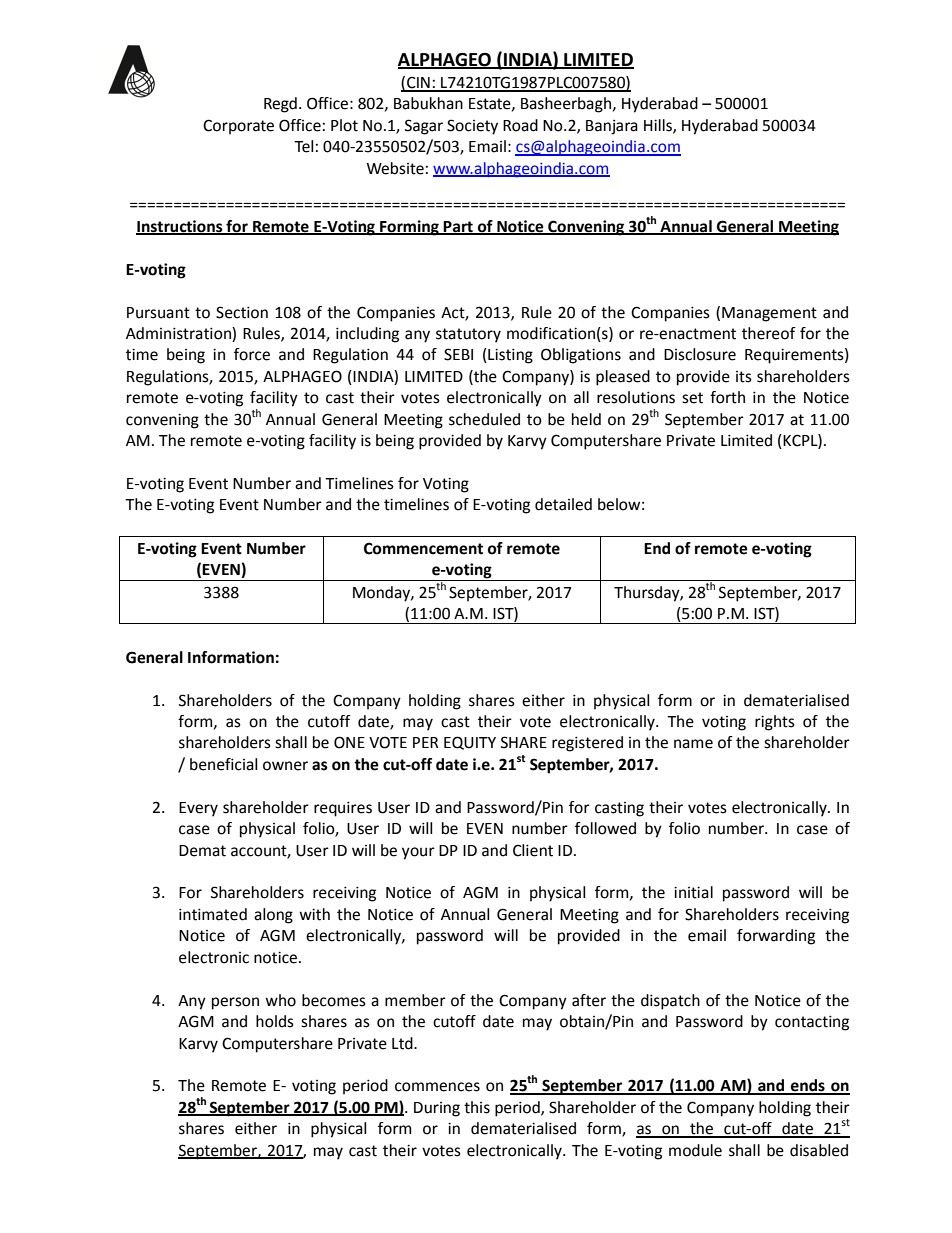 The image size is (952, 1233). What do you see at coordinates (423, 548) in the image?
I see `Commencement` at bounding box center [423, 548].
